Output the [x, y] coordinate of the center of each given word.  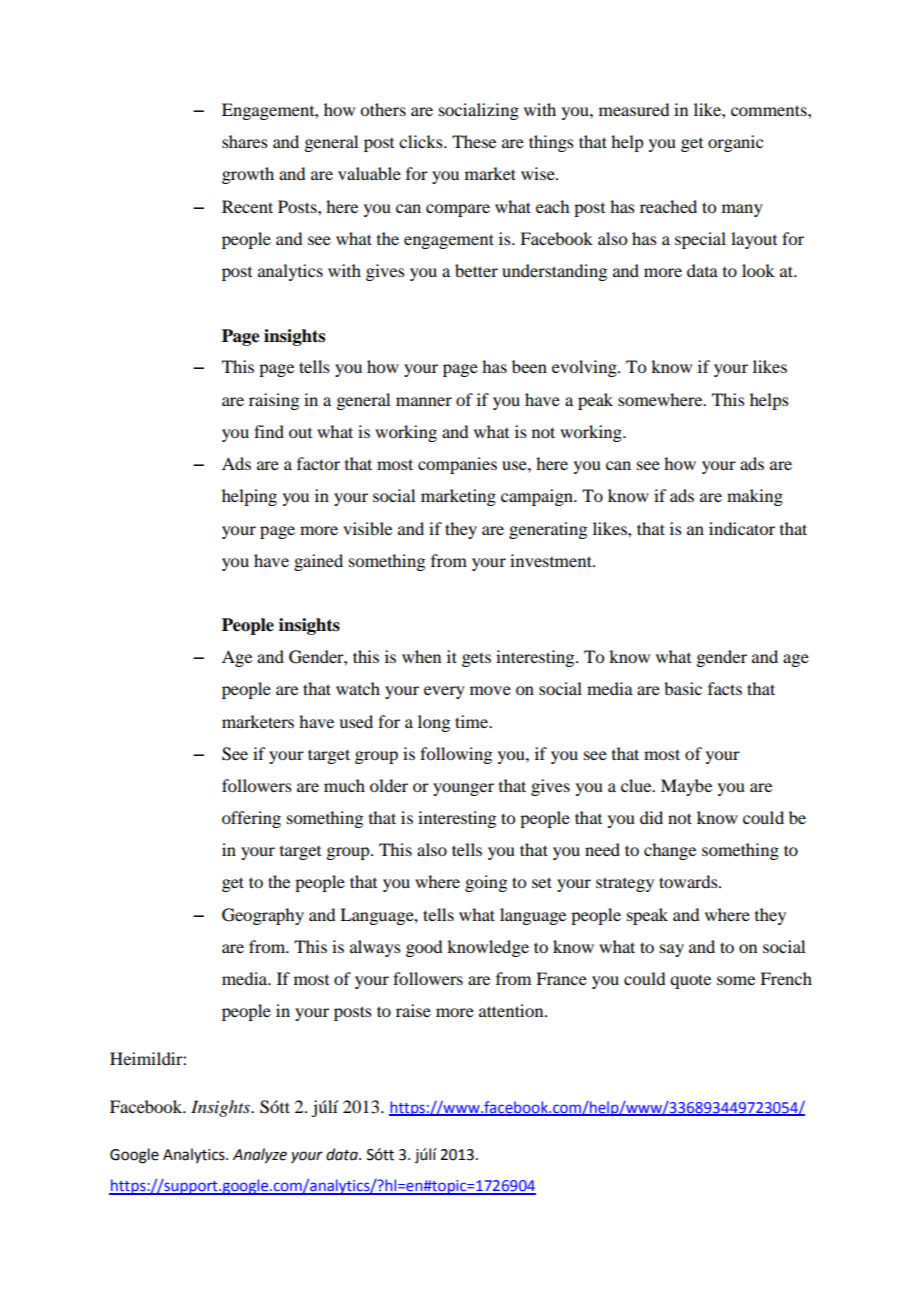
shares [245, 141]
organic [735, 143]
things [551, 143]
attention [512, 1010]
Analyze [260, 1156]
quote [690, 981]
